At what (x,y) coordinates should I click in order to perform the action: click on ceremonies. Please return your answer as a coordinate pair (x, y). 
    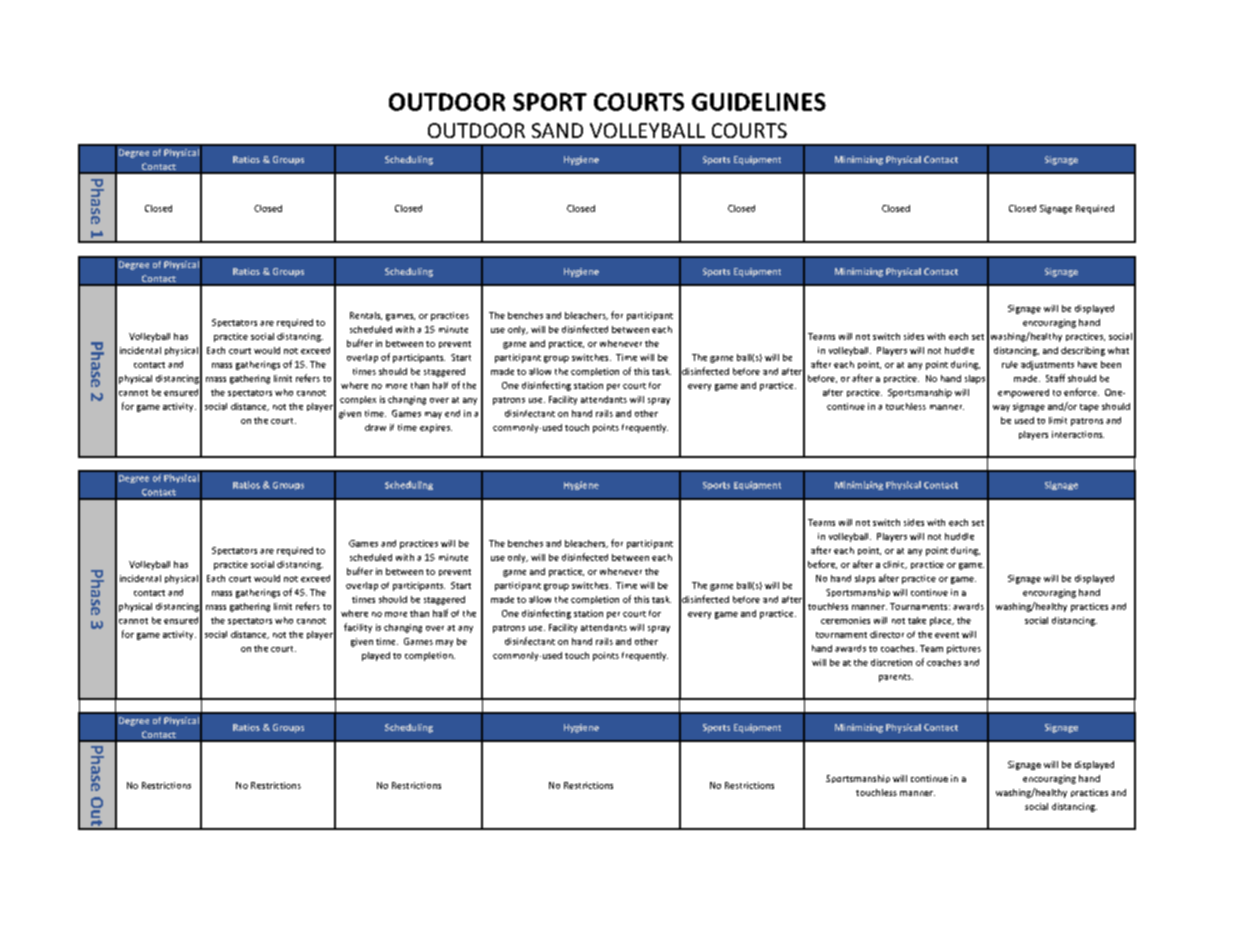
    Looking at the image, I should click on (845, 620).
